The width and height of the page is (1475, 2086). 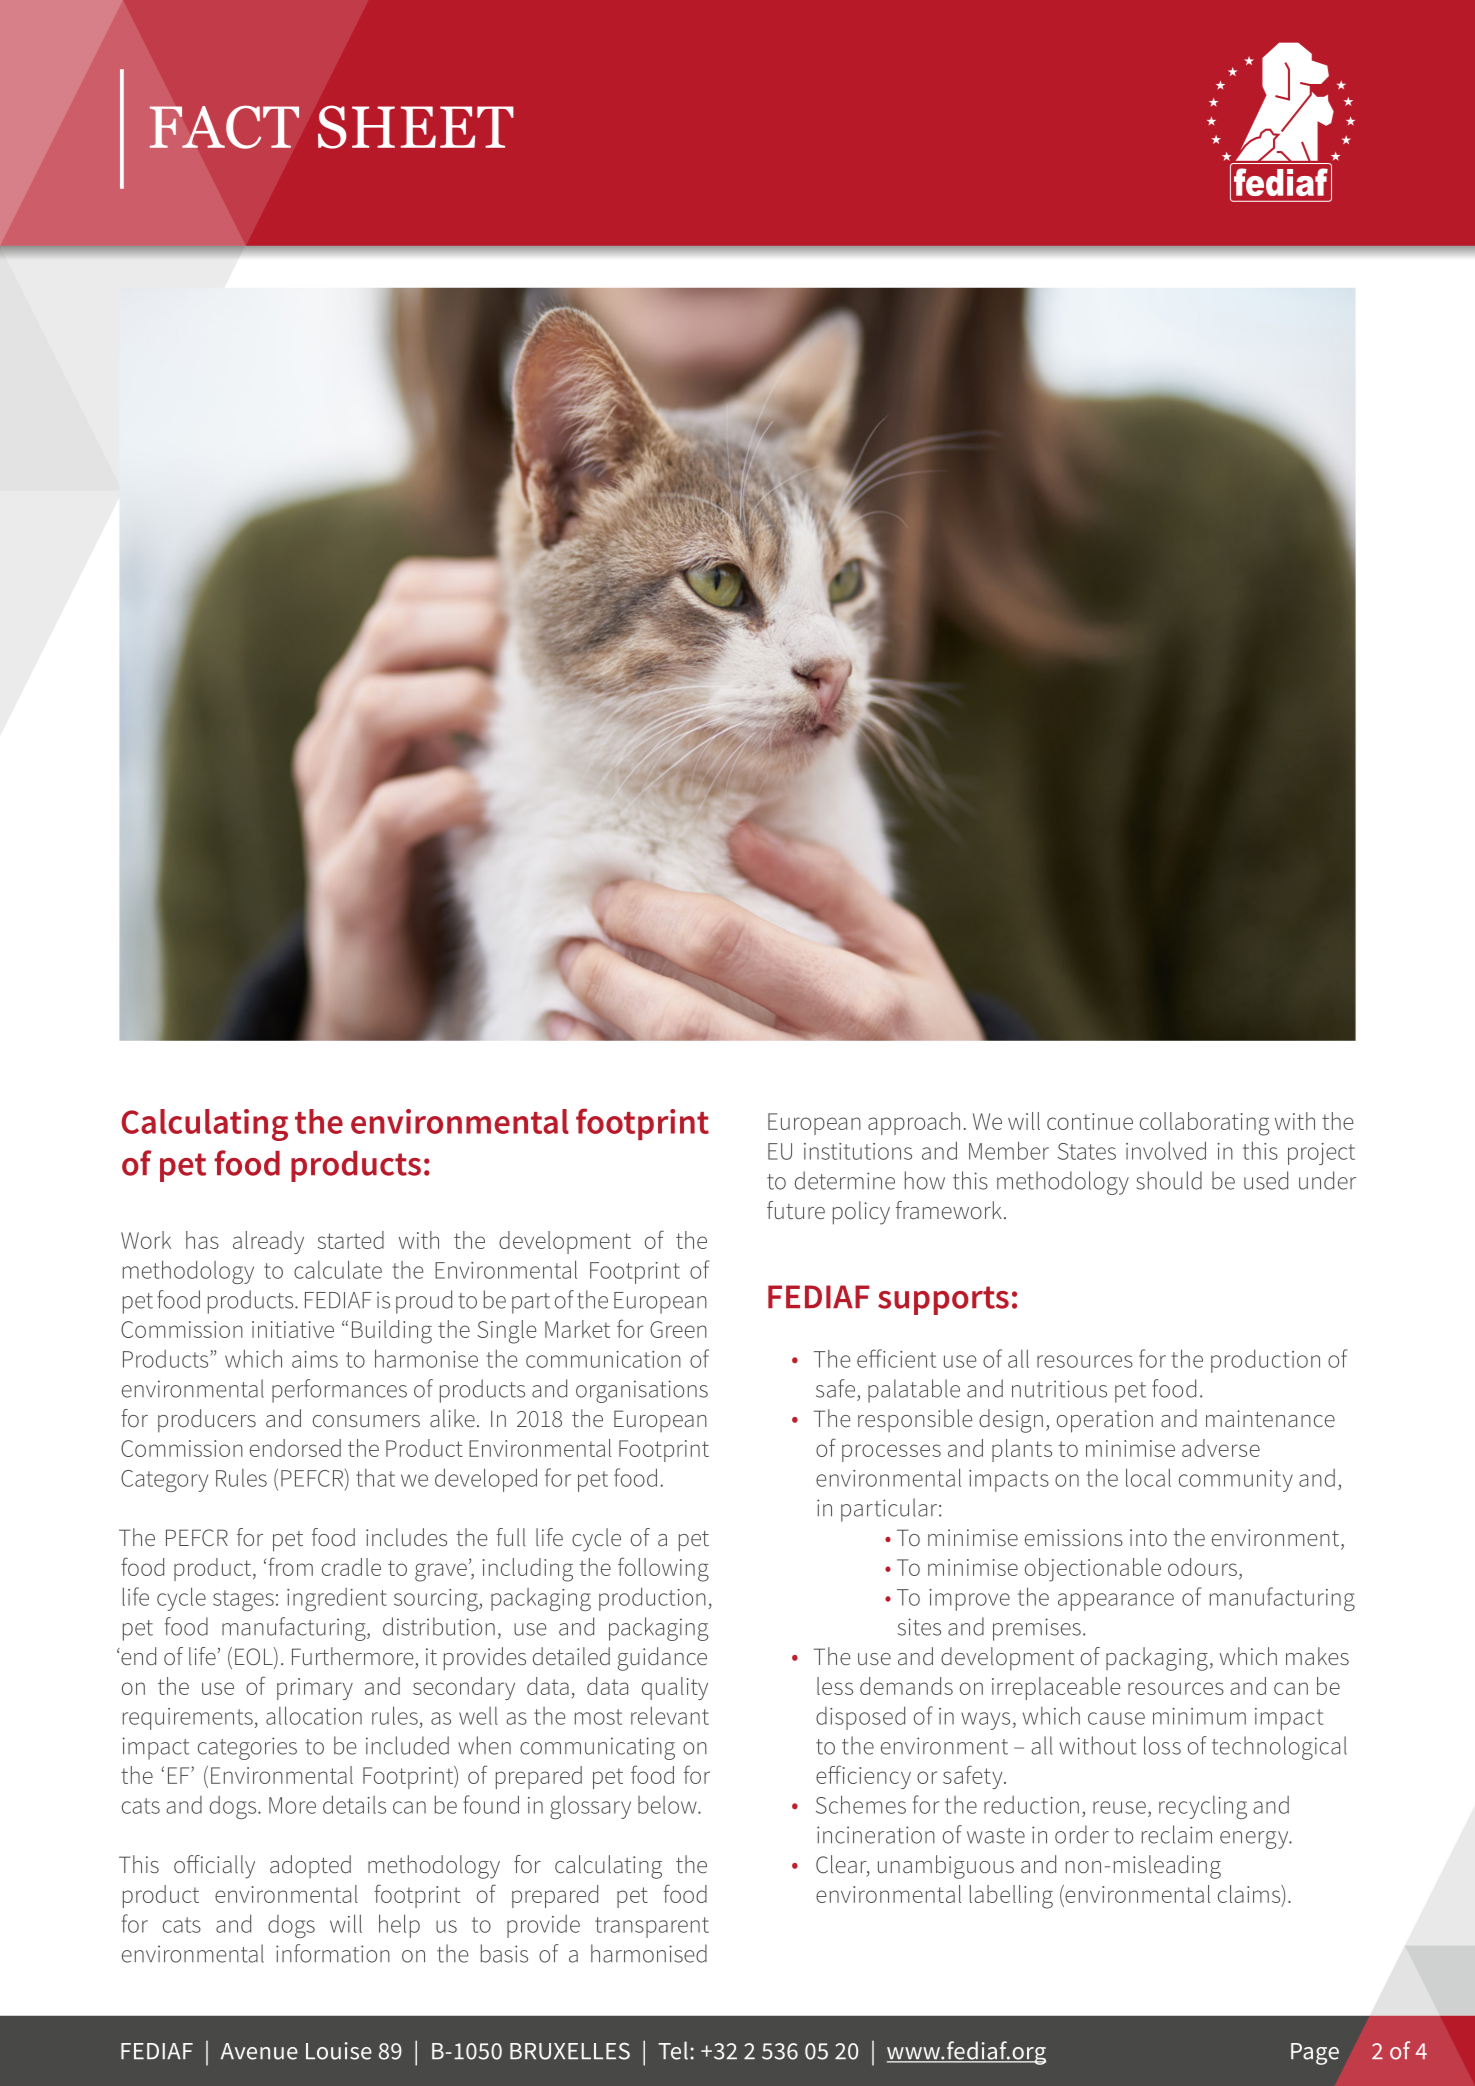 I want to click on collaborating, so click(x=1204, y=1124).
